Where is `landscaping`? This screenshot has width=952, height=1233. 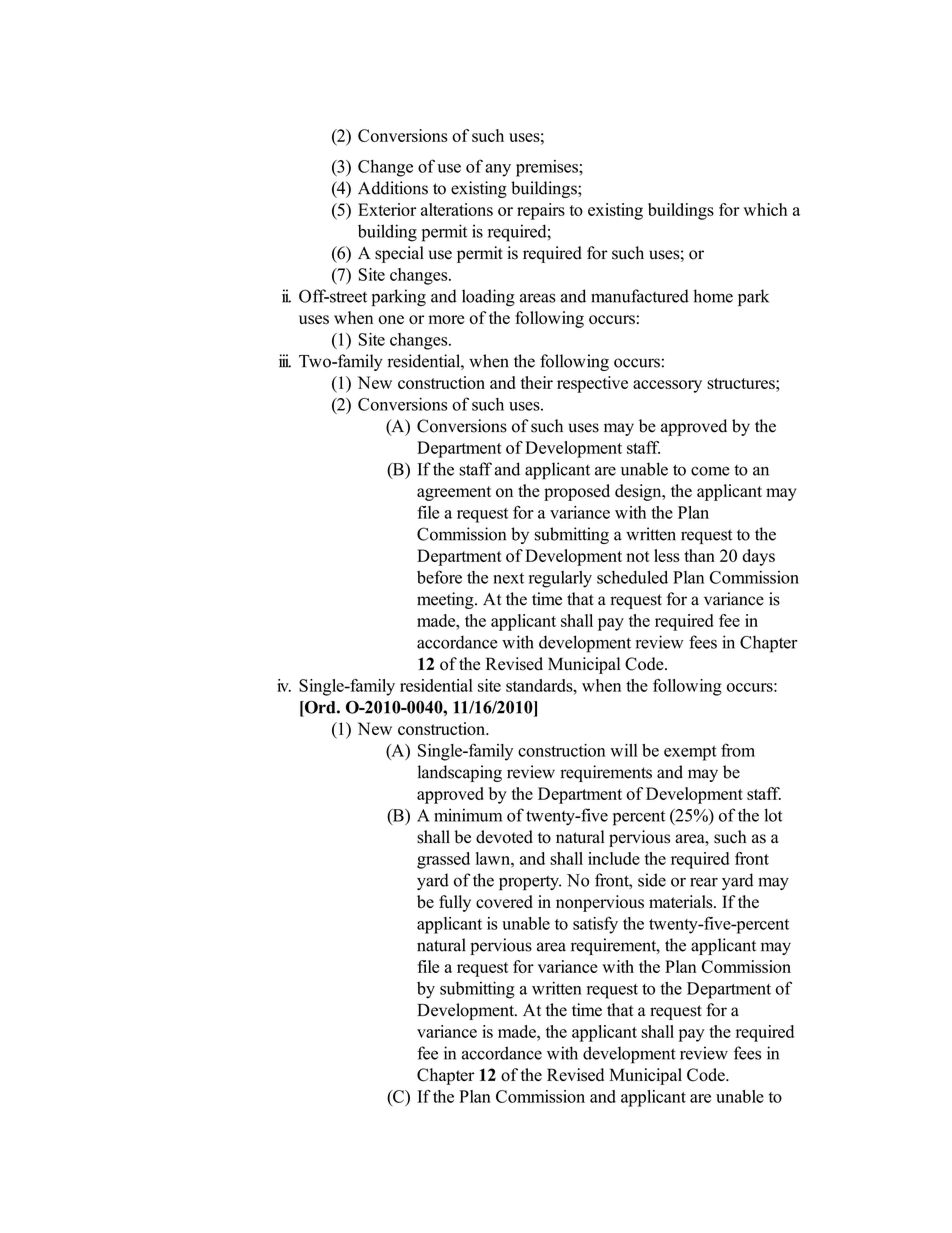
landscaping is located at coordinates (460, 773).
